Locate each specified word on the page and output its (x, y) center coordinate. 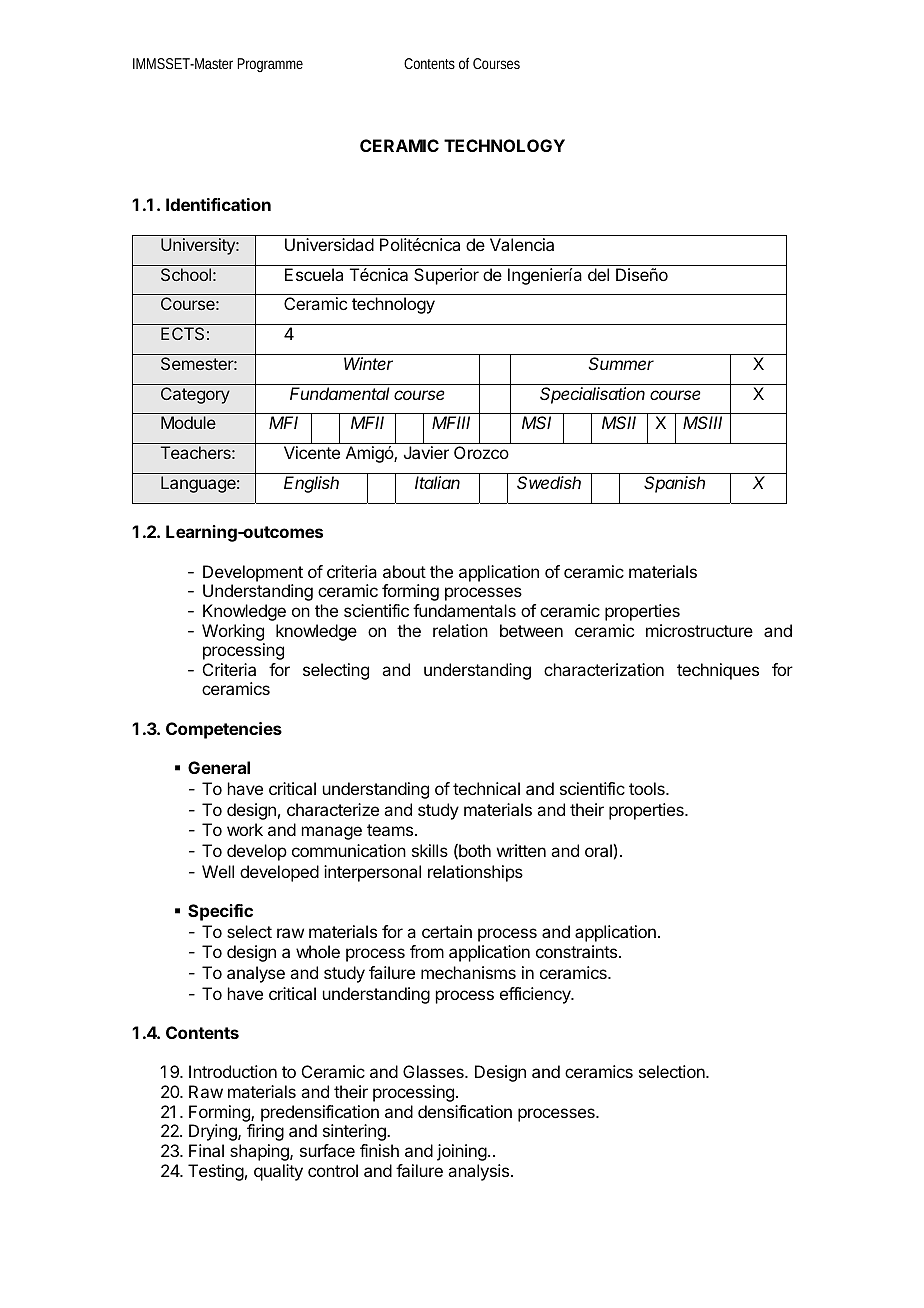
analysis (480, 1172)
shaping (260, 1152)
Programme (270, 65)
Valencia (522, 244)
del (598, 274)
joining (462, 1152)
